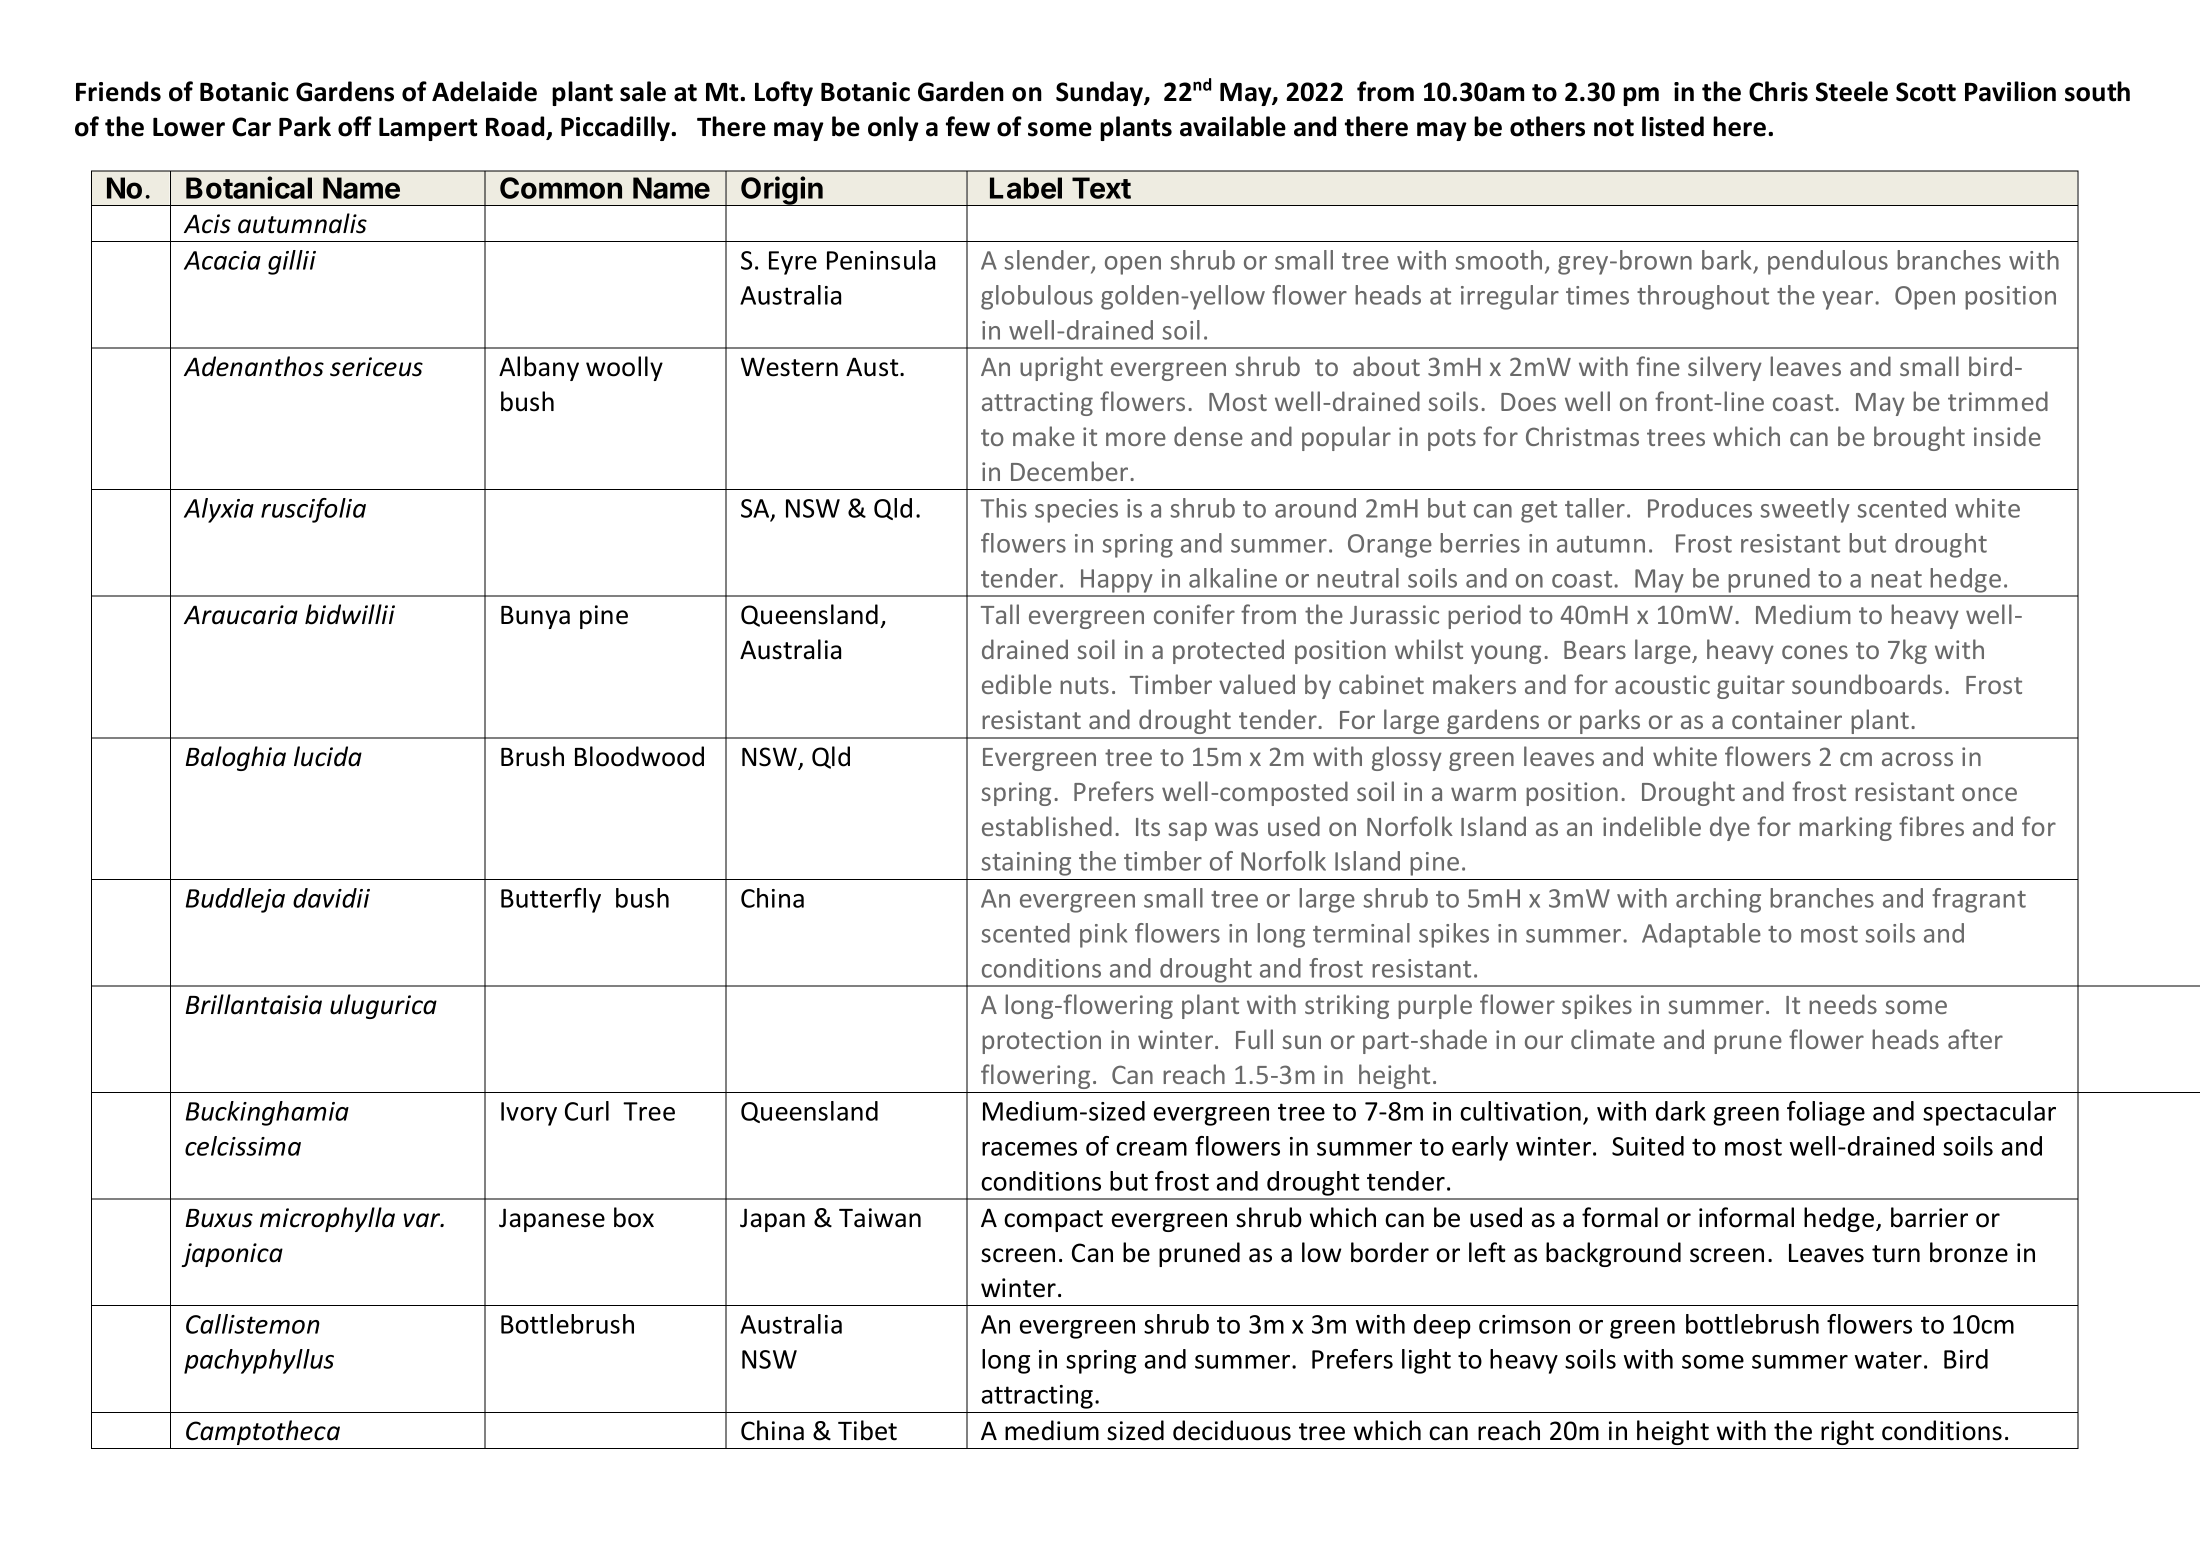  I want to click on deciduous, so click(1232, 1430).
